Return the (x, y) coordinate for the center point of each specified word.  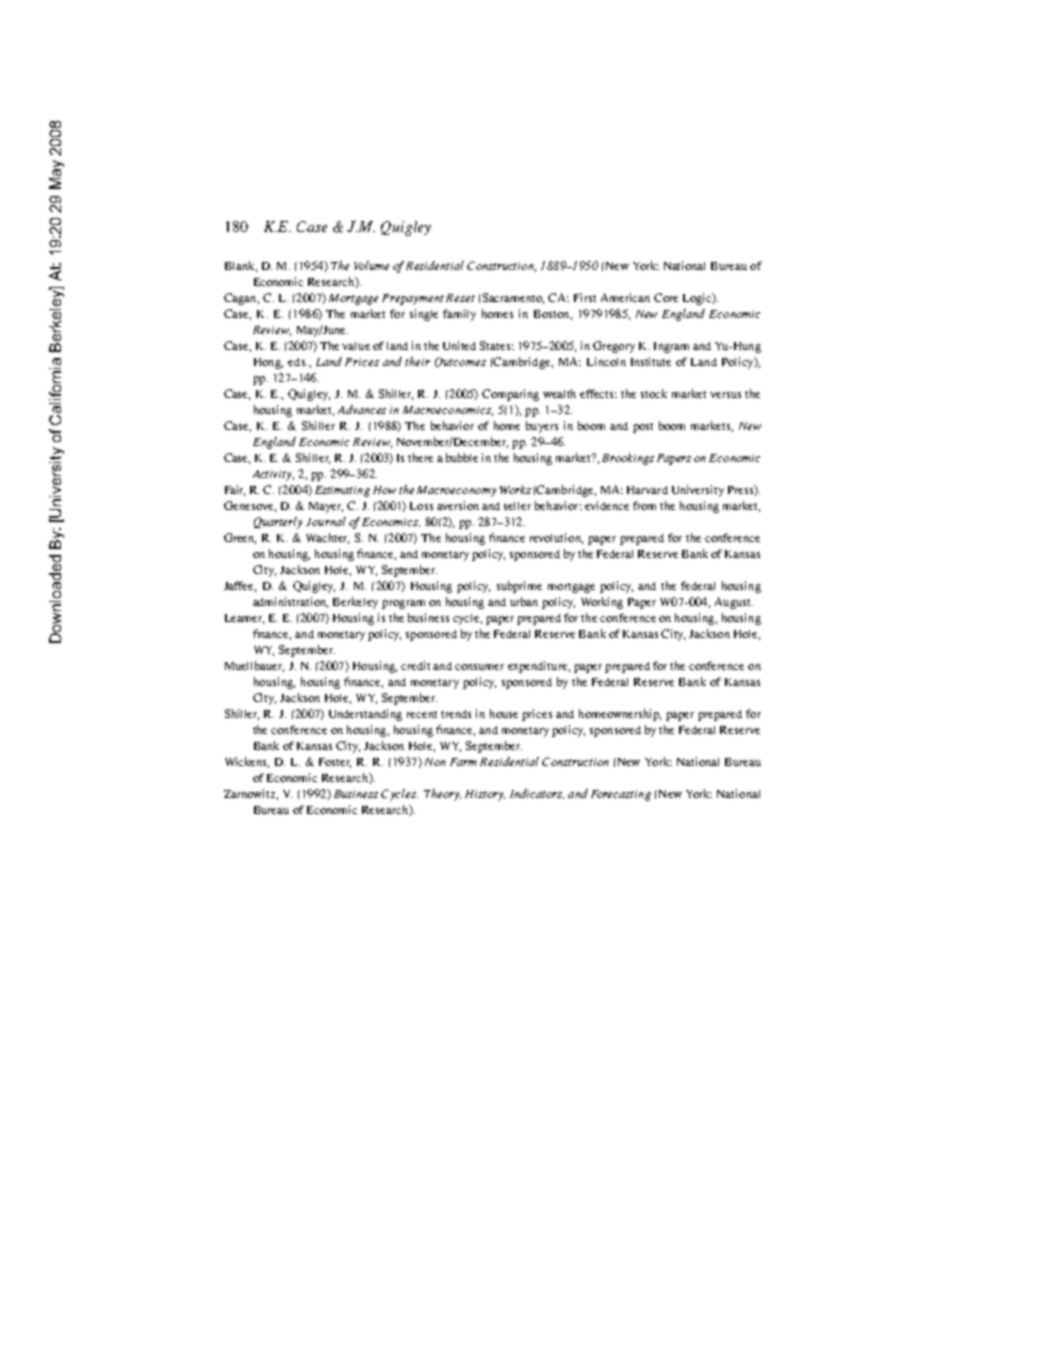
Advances (362, 409)
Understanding (365, 715)
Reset (460, 298)
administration (290, 602)
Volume (371, 265)
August (734, 603)
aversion (458, 505)
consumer (479, 667)
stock (654, 393)
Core (666, 297)
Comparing (510, 395)
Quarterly (278, 523)
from (644, 505)
